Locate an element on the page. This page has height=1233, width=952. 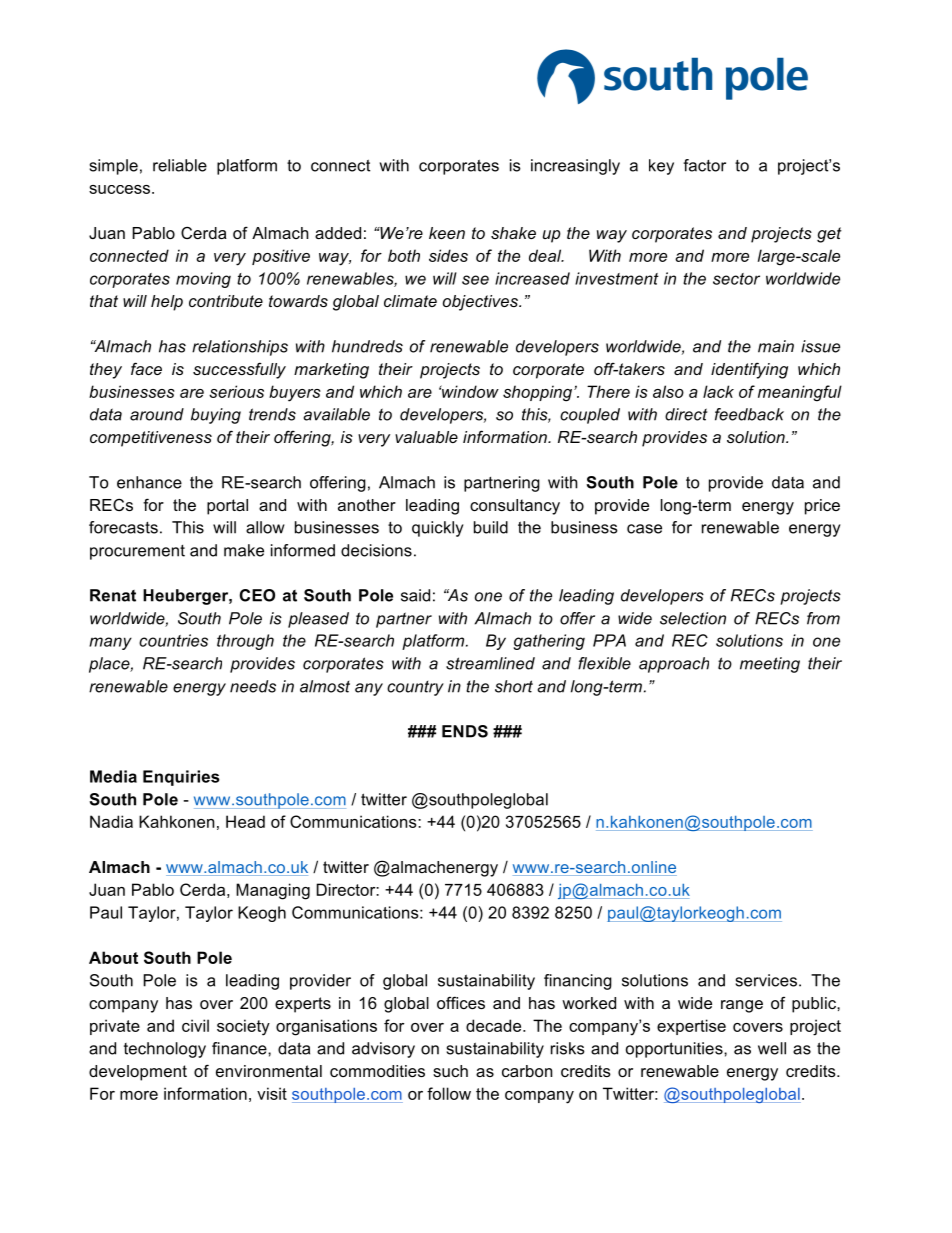
keen is located at coordinates (447, 233).
